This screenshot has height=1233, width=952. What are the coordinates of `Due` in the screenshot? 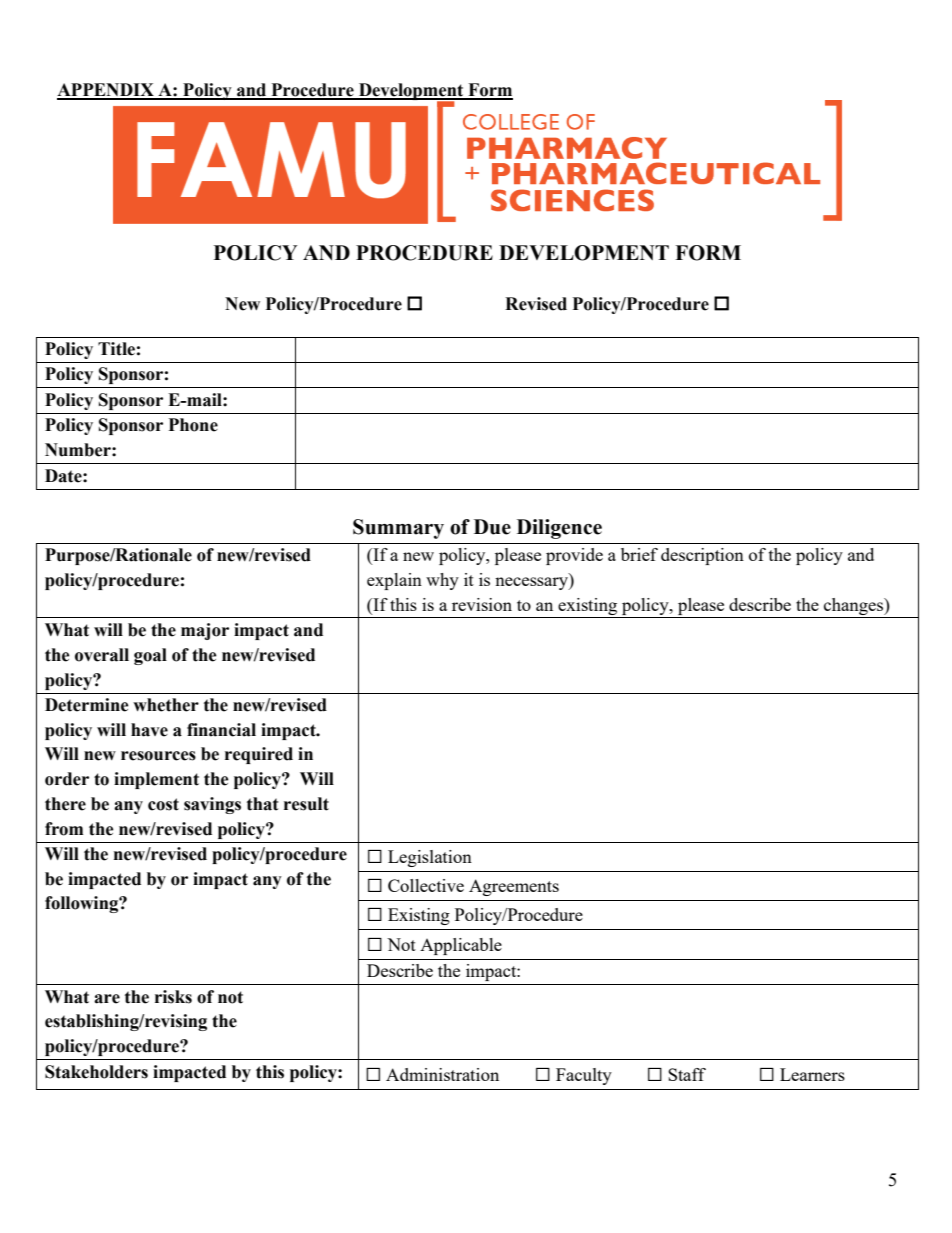 It's located at (492, 527).
